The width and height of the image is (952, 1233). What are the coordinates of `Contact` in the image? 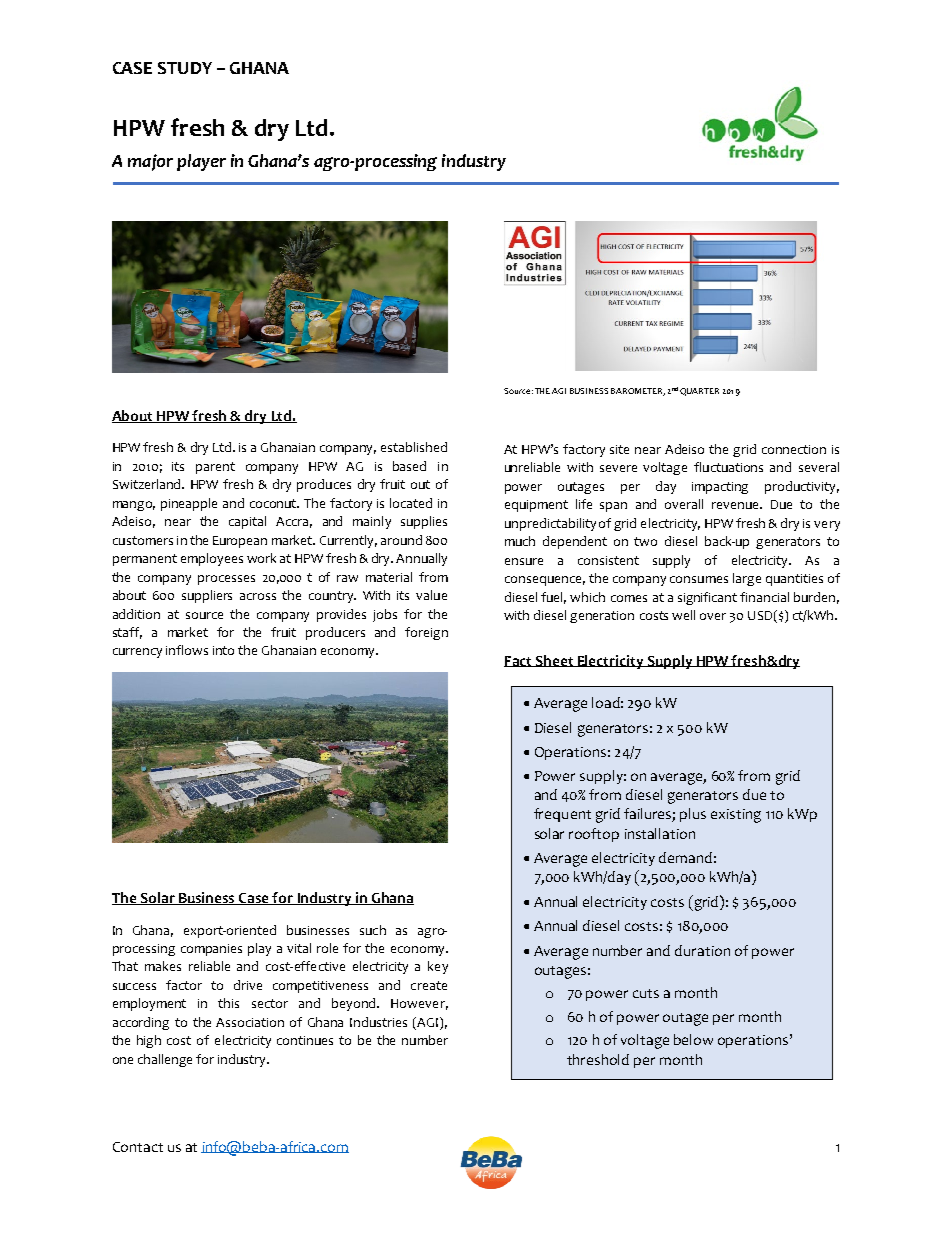 It's located at (138, 1147).
